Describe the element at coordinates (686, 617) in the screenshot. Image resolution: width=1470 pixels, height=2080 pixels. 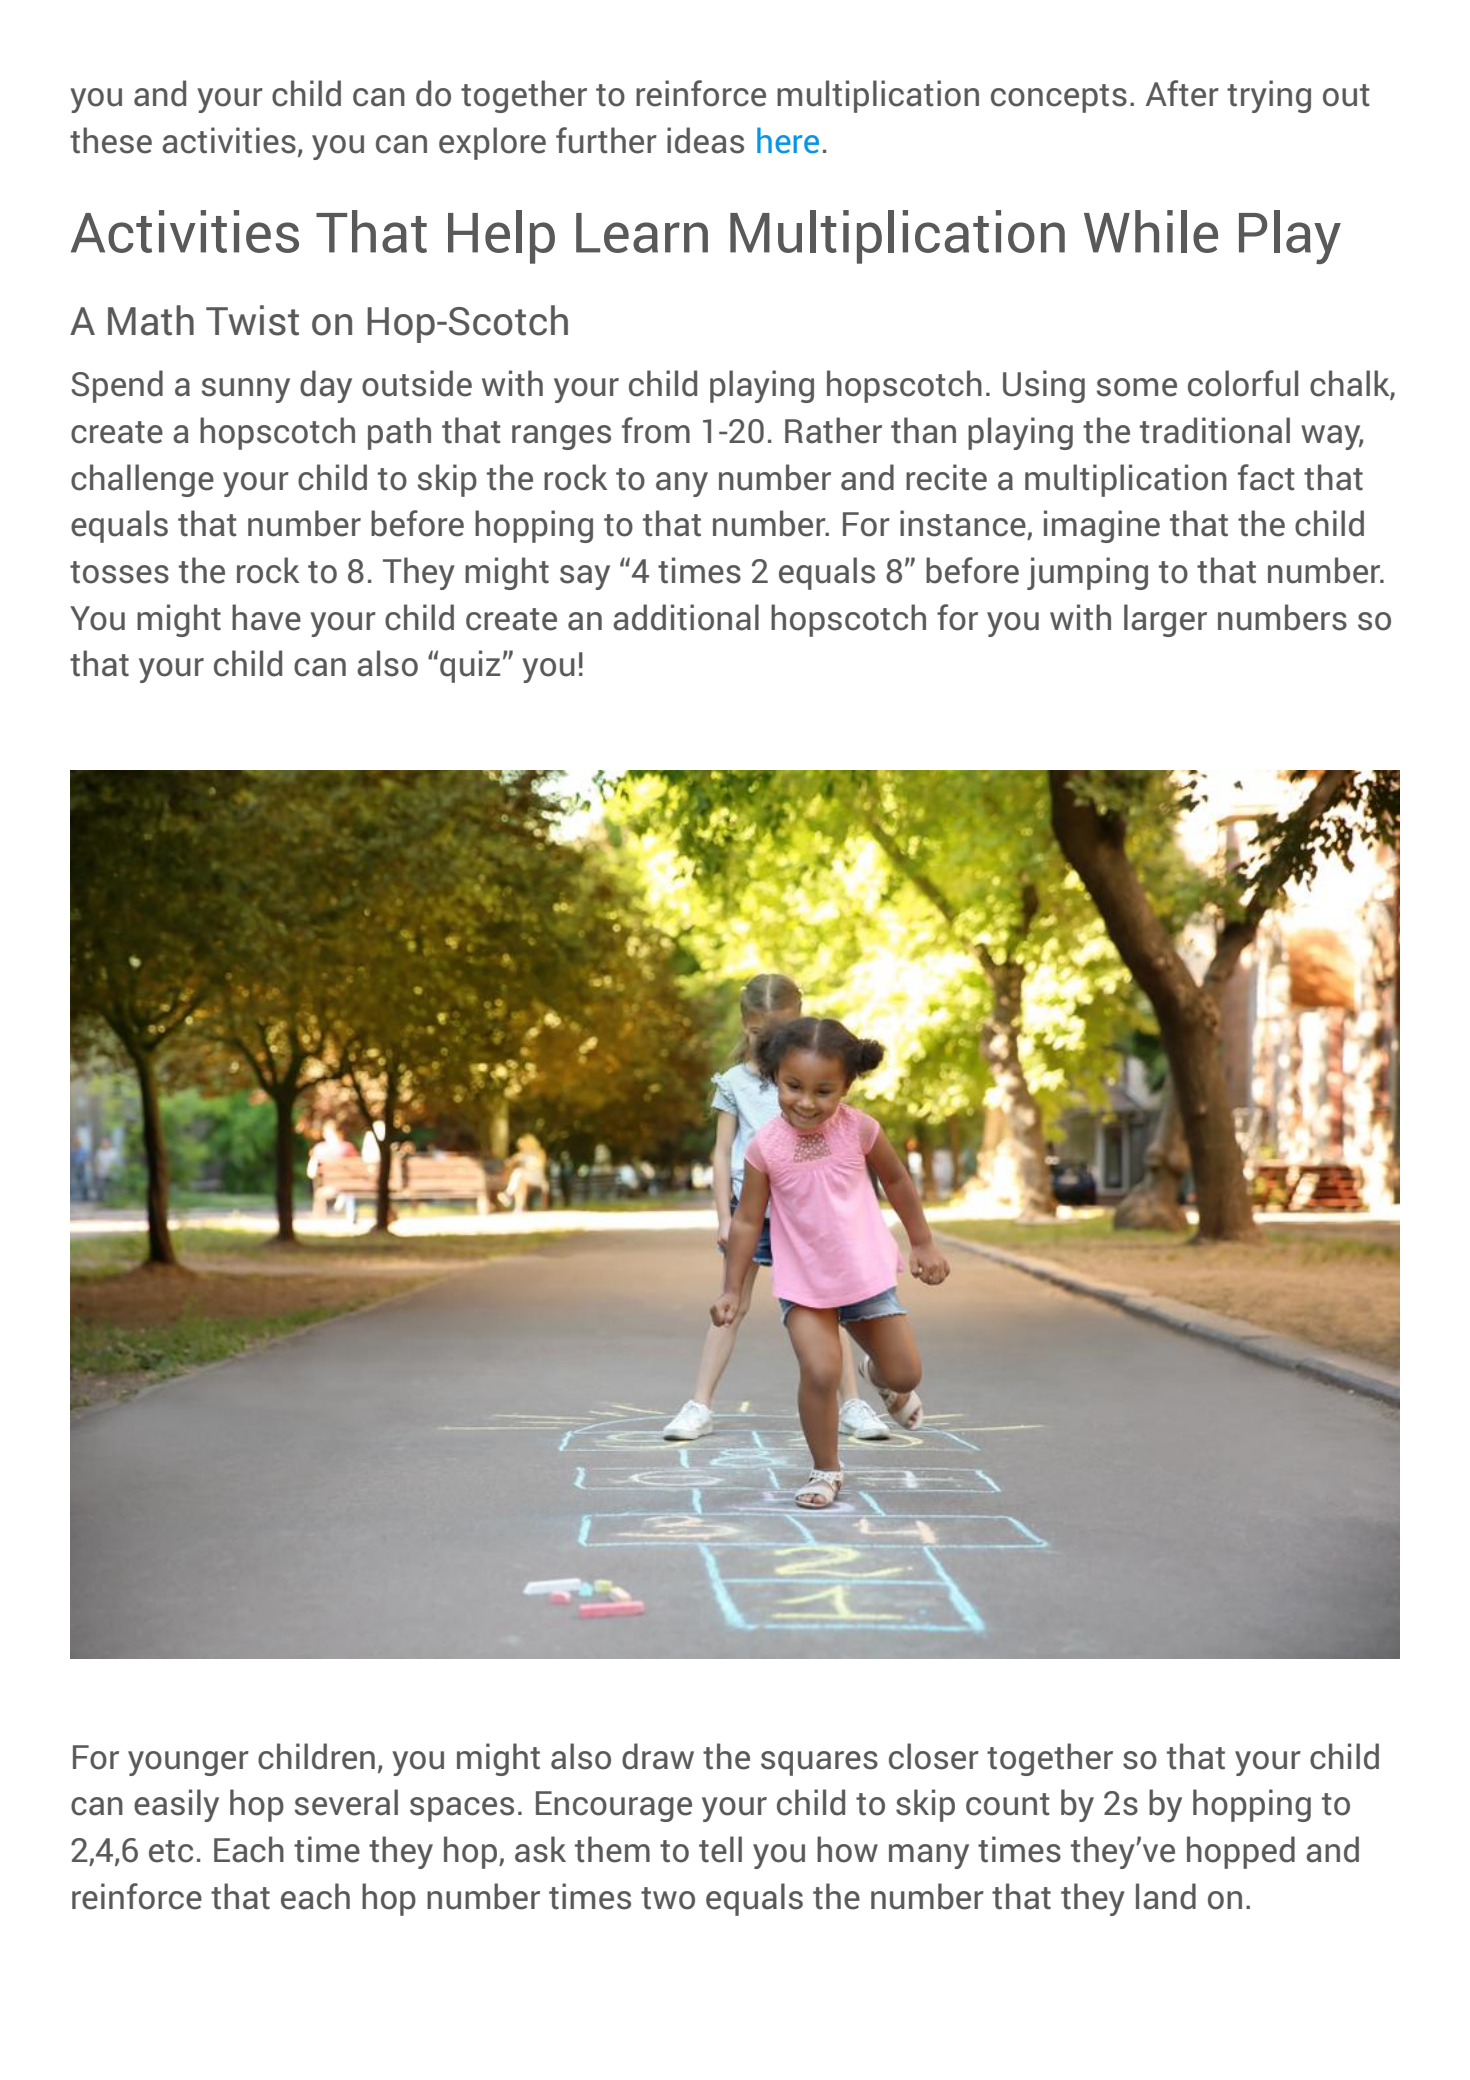
I see `additional` at that location.
